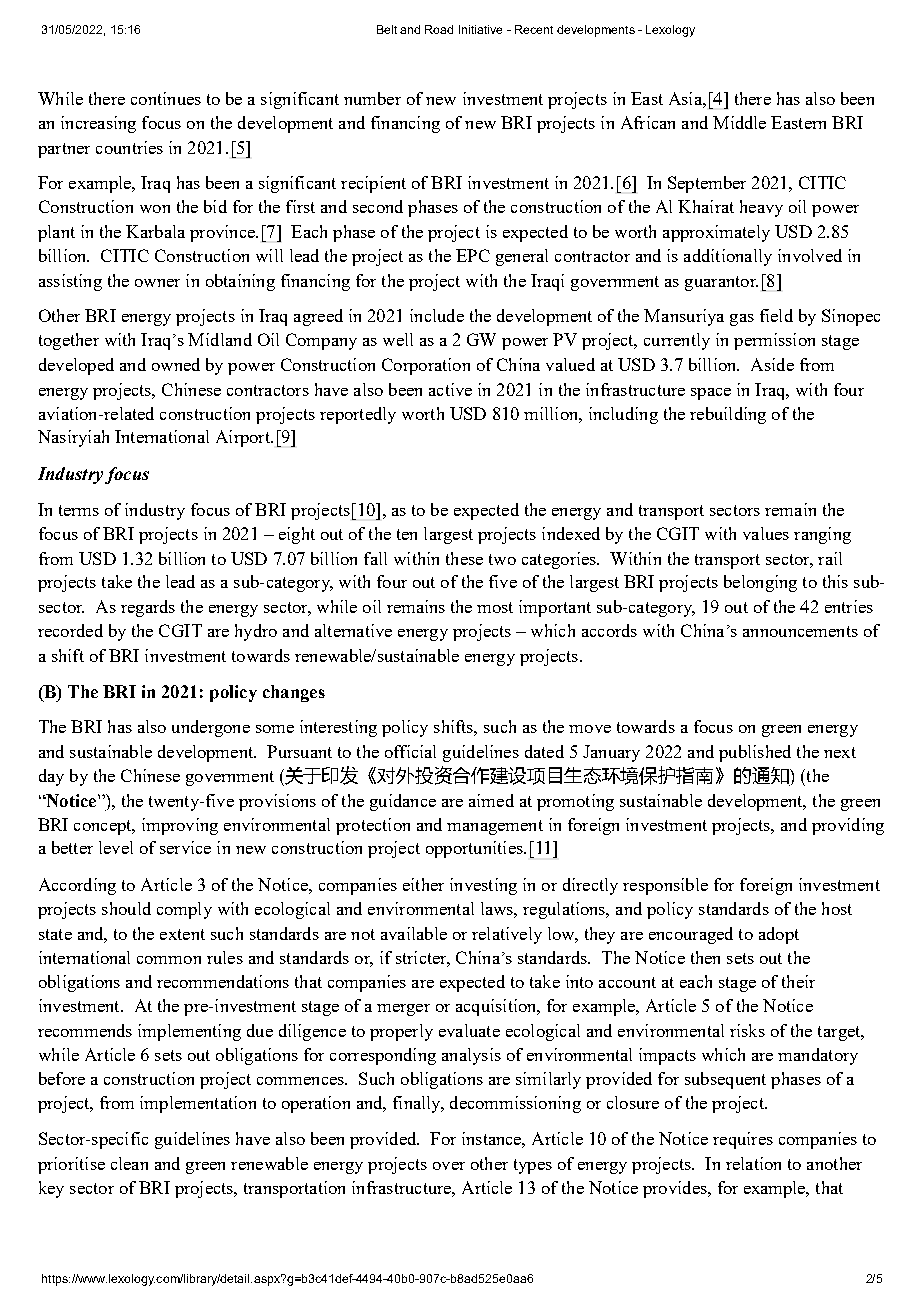 This screenshot has width=924, height=1309. Describe the element at coordinates (423, 884) in the screenshot. I see `either` at that location.
